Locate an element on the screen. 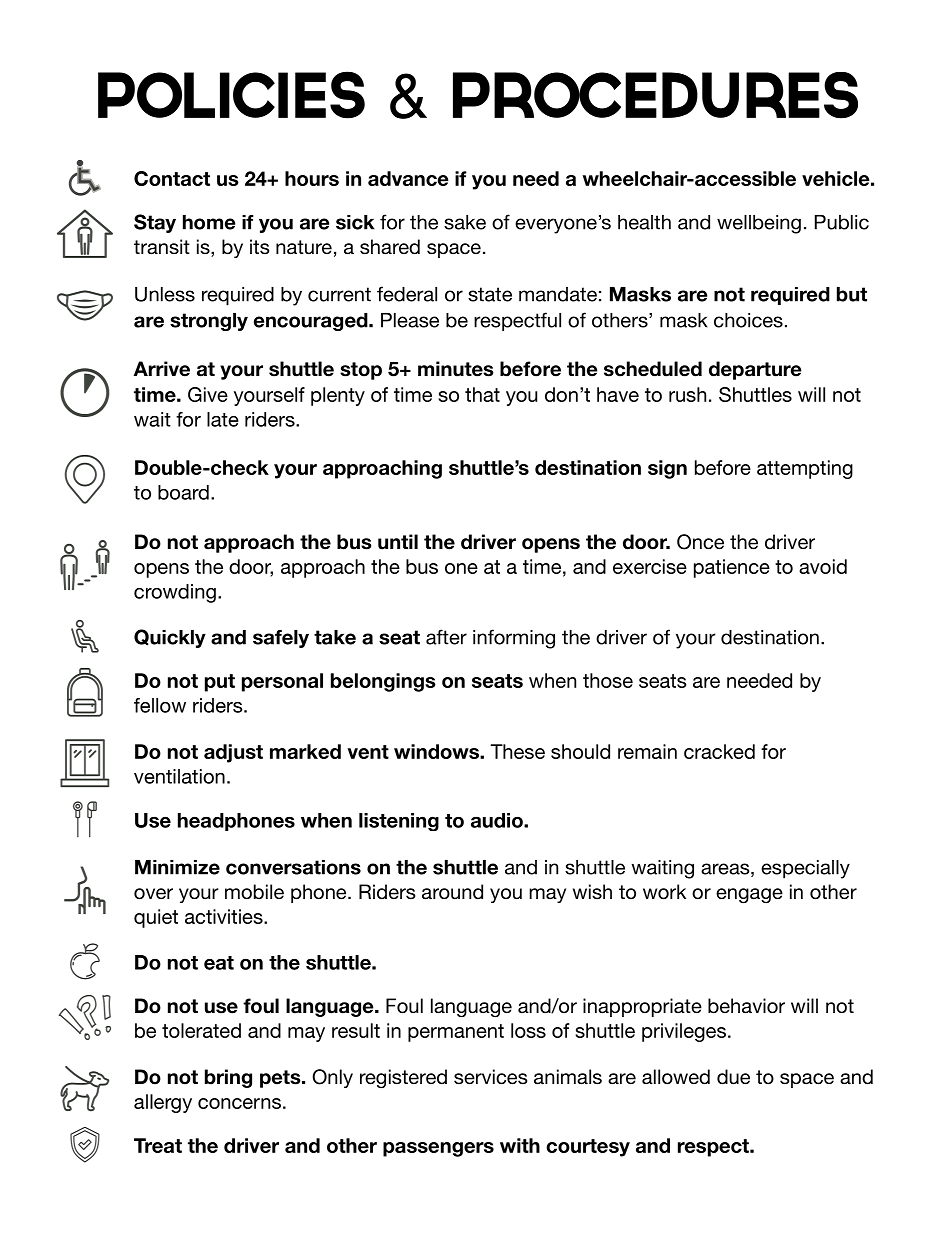 The height and width of the screenshot is (1233, 952). advance is located at coordinates (408, 178).
